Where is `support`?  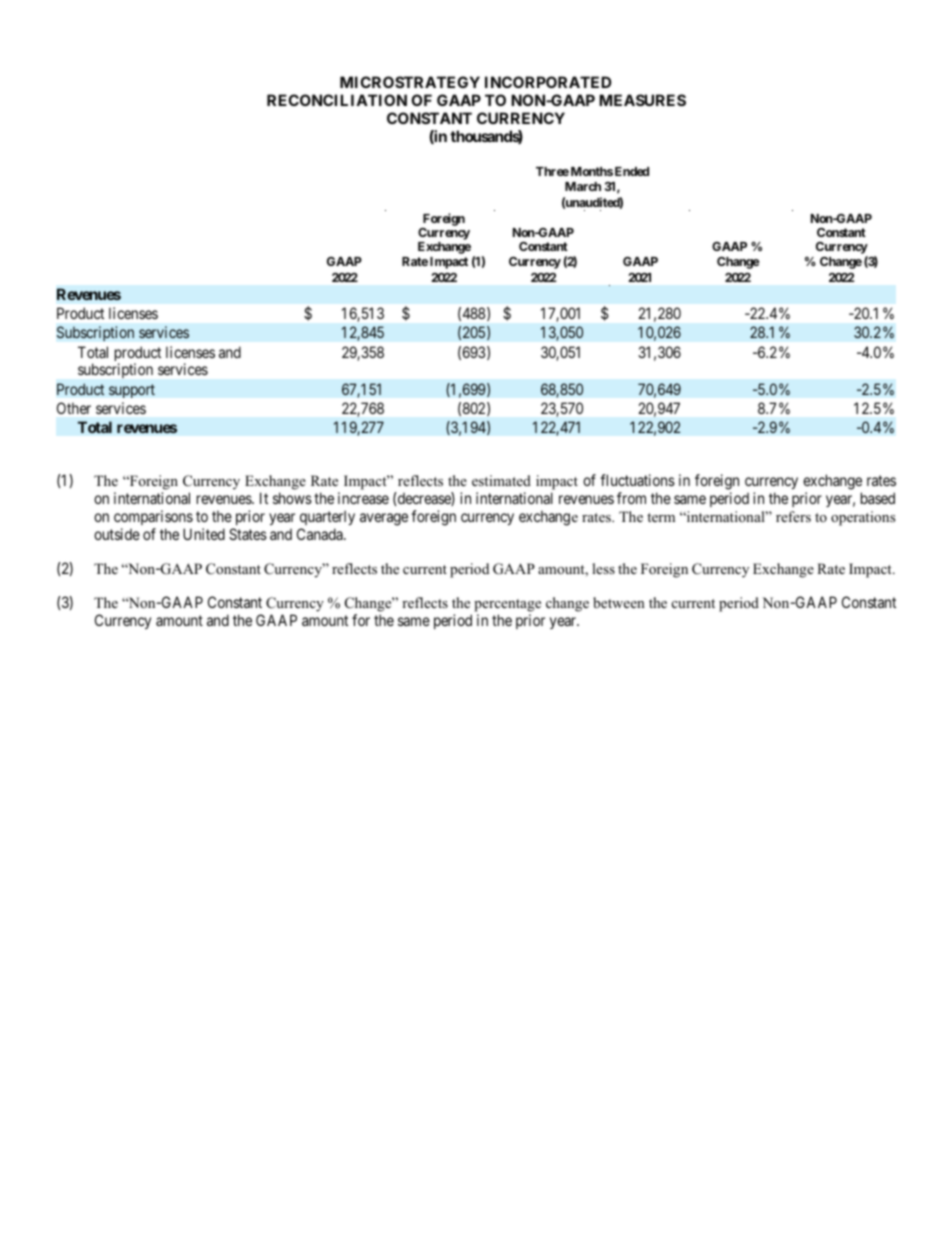 support is located at coordinates (132, 391).
